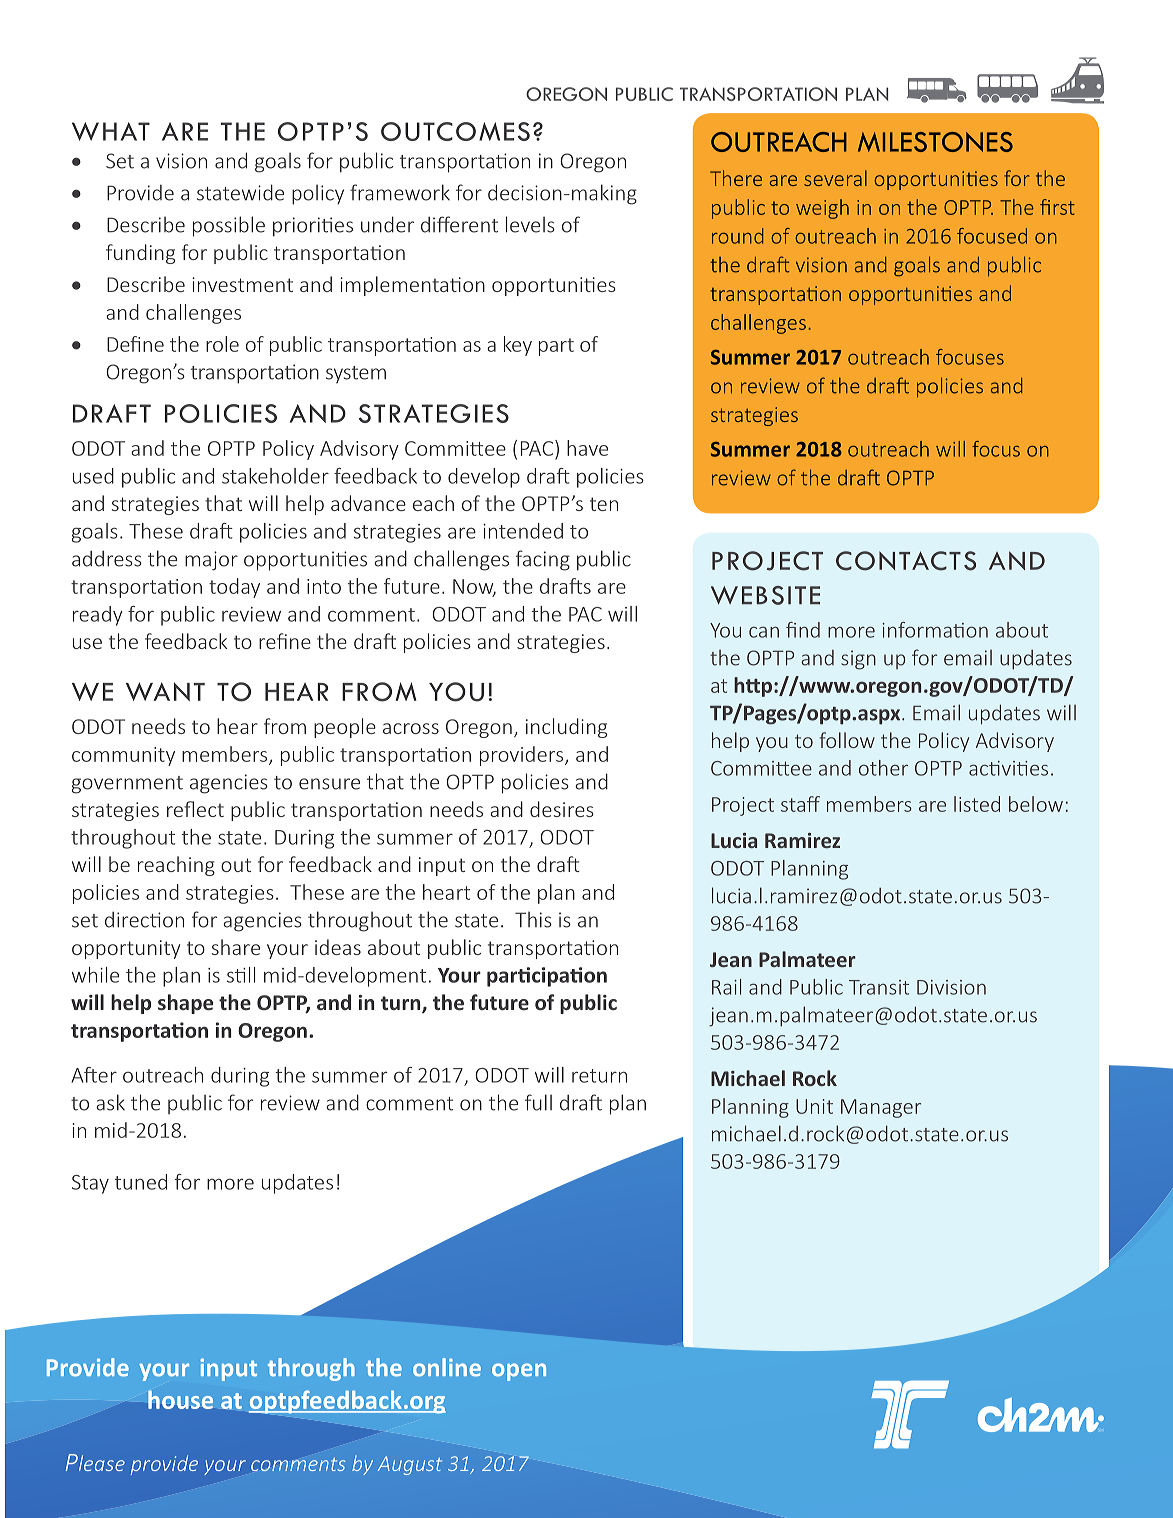  I want to click on online, so click(447, 1367).
